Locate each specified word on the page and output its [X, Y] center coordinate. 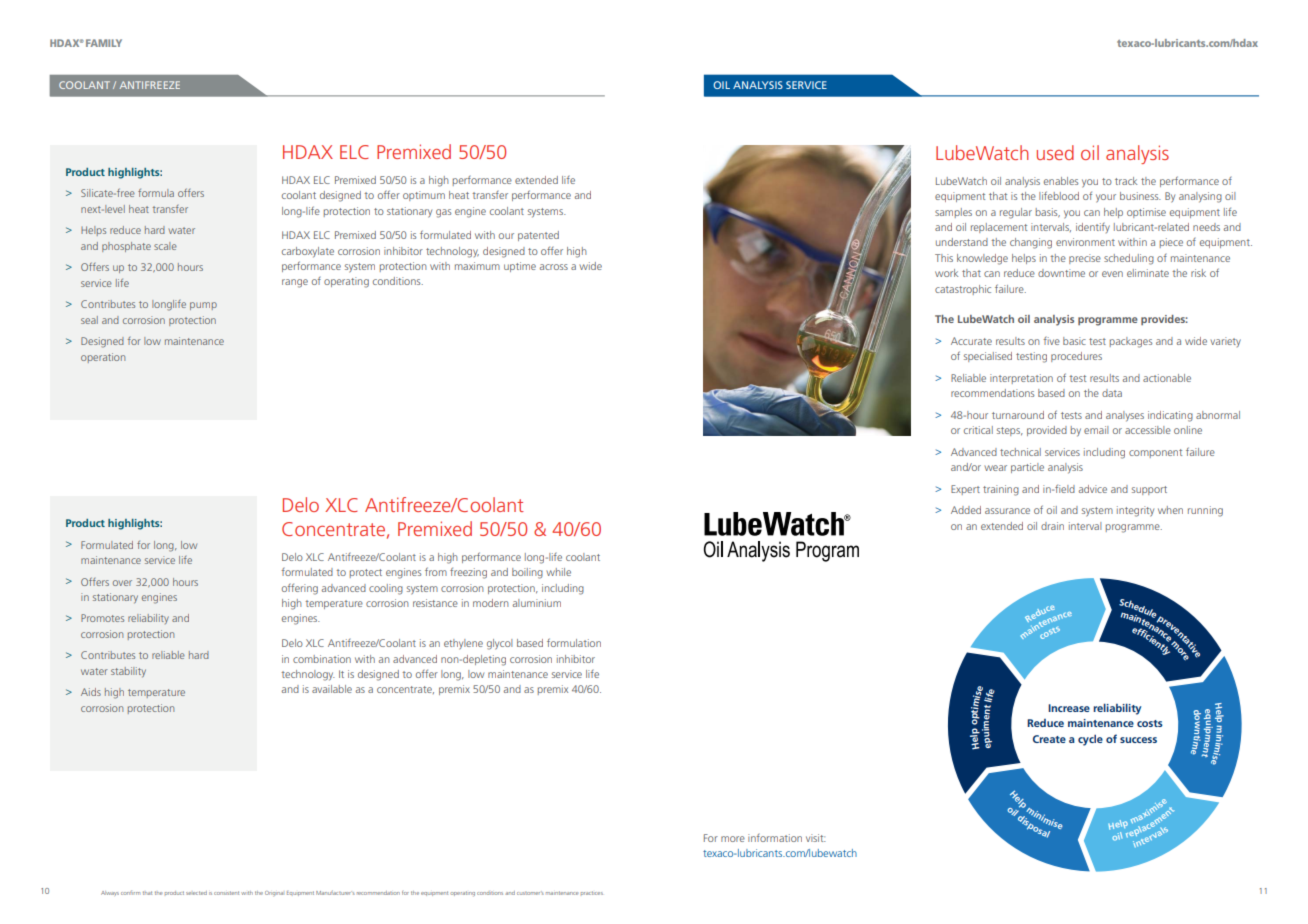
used [1055, 152]
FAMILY [104, 43]
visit [816, 838]
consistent [226, 893]
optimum [424, 196]
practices [592, 893]
